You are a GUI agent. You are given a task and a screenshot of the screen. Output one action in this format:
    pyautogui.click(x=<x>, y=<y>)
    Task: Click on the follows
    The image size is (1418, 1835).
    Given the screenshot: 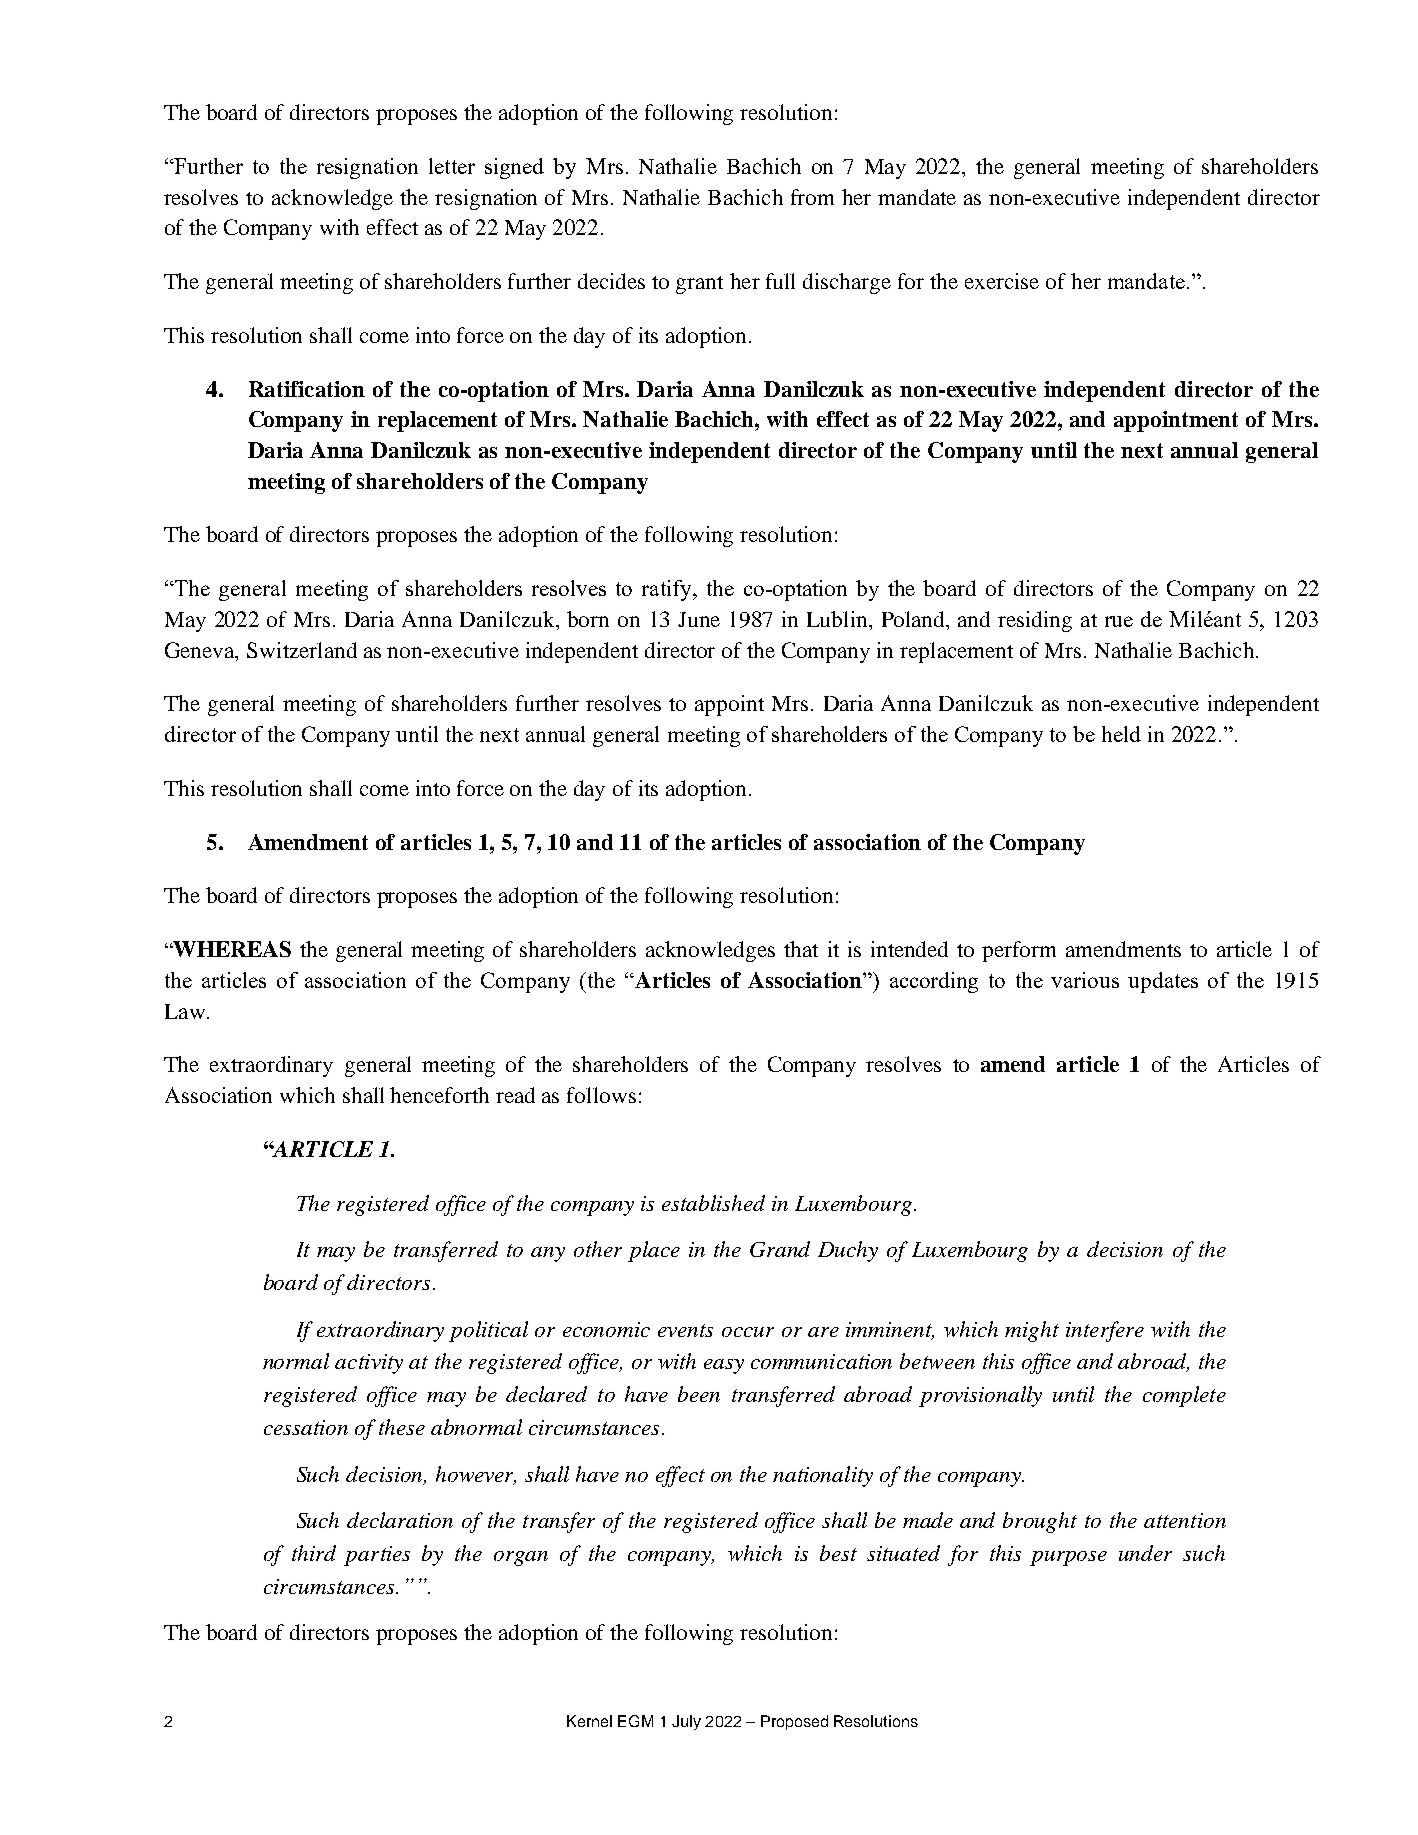 What is the action you would take?
    pyautogui.click(x=601, y=1095)
